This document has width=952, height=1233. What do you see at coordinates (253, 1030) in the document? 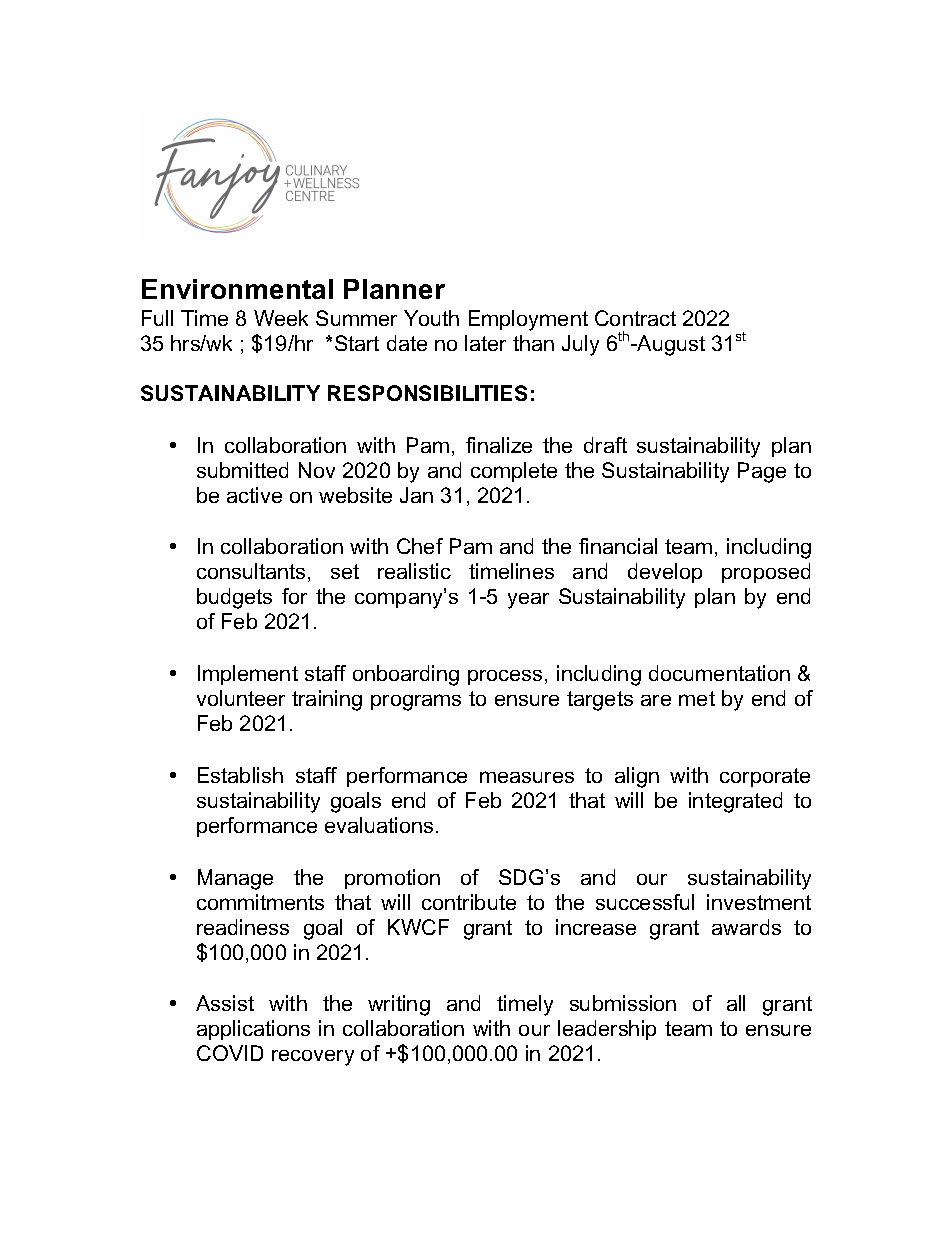
I see `applications` at bounding box center [253, 1030].
